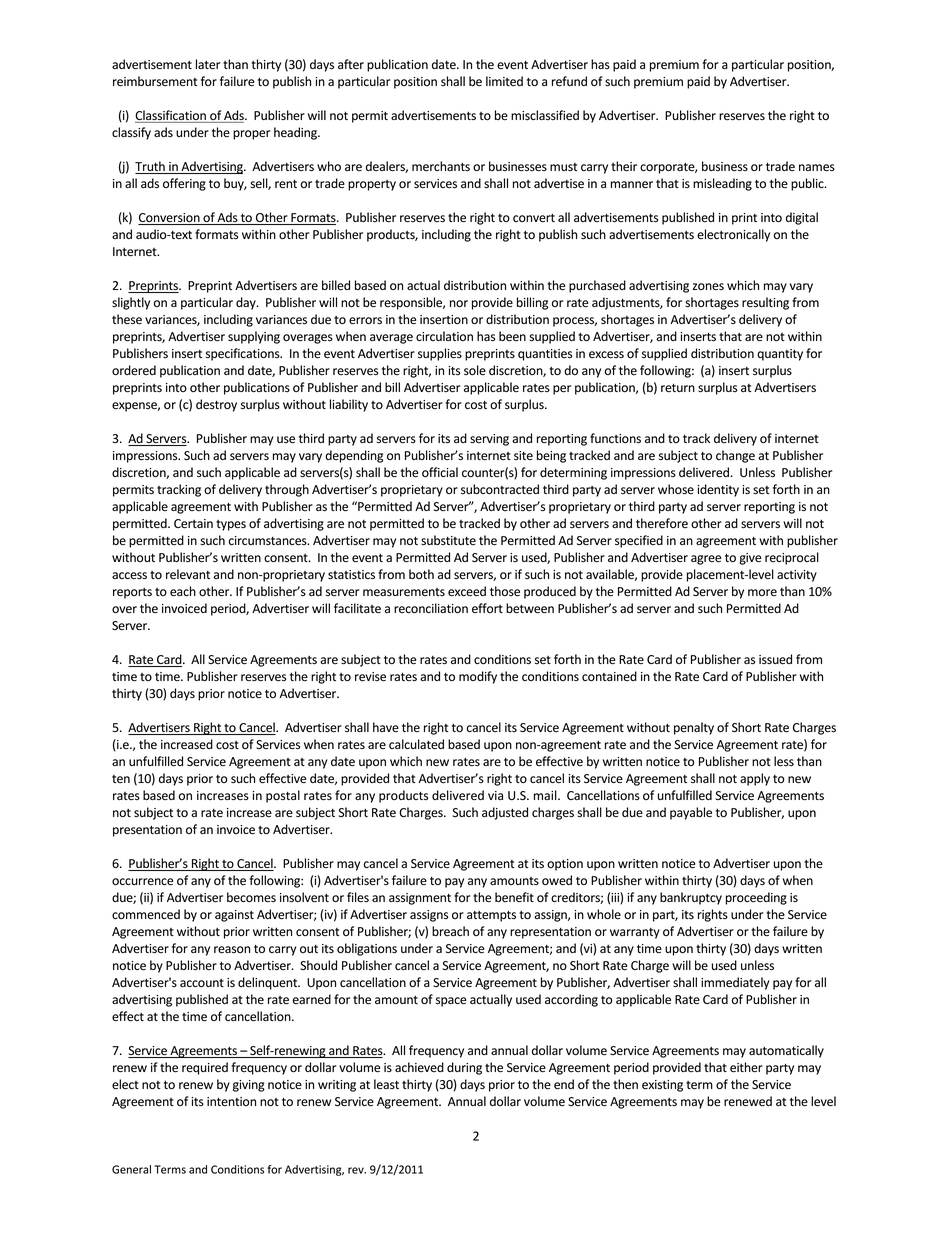 The image size is (952, 1233). What do you see at coordinates (188, 574) in the screenshot?
I see `relevant` at bounding box center [188, 574].
